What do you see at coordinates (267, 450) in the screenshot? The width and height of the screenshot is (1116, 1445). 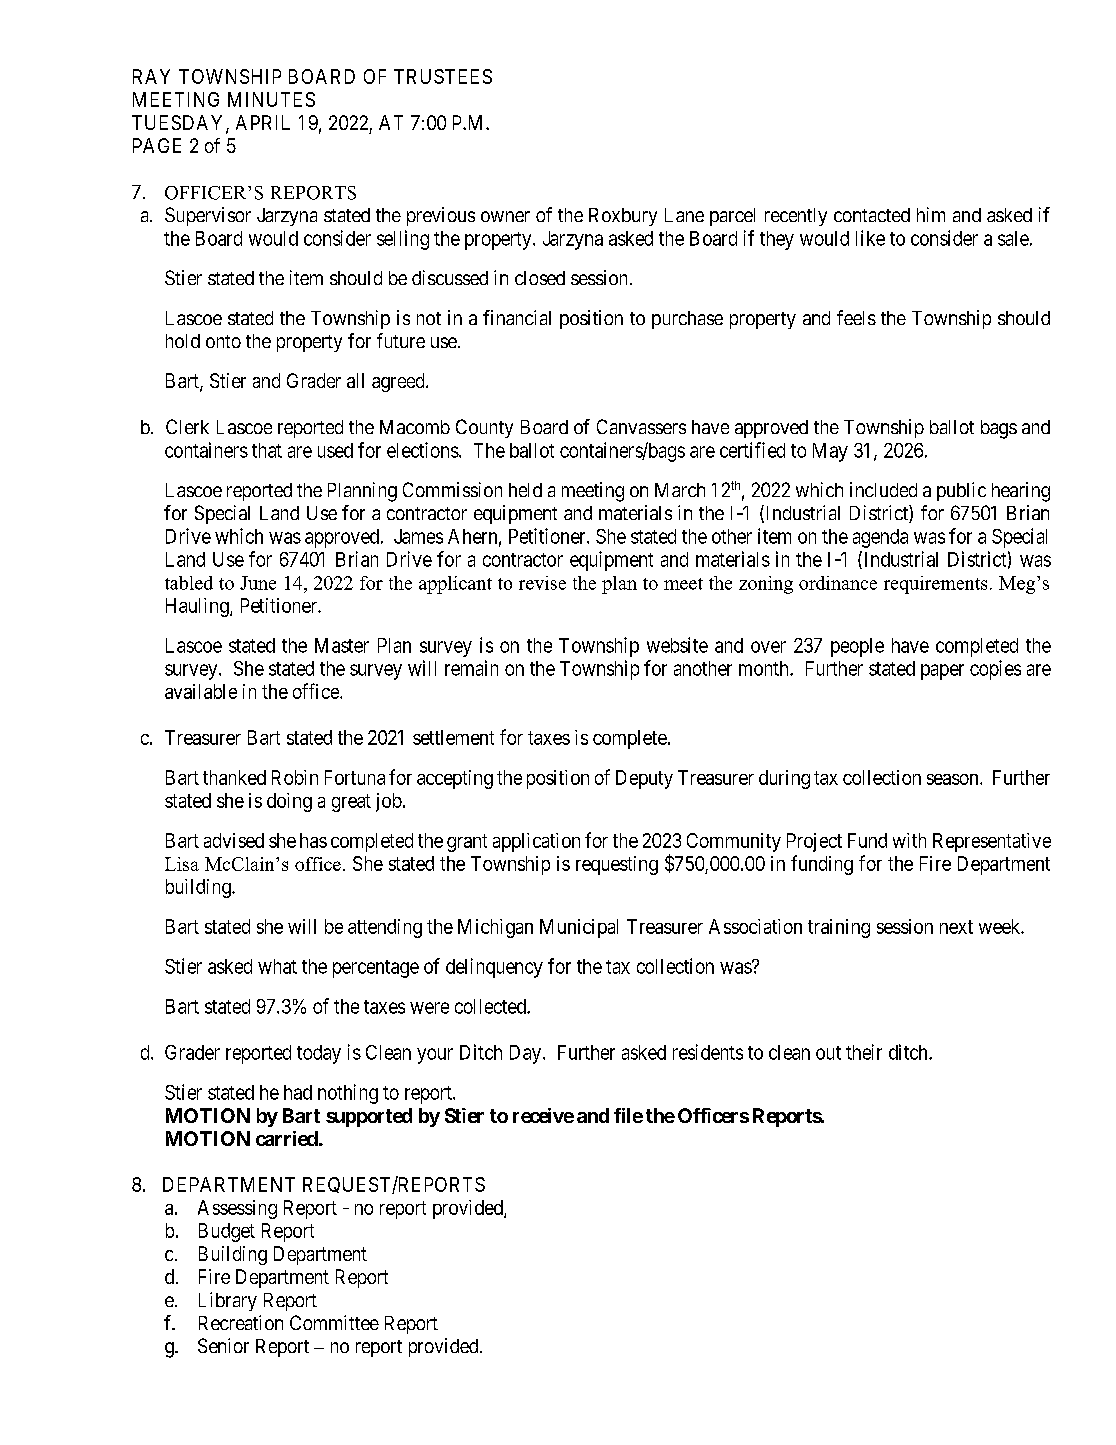 I see `that` at bounding box center [267, 450].
